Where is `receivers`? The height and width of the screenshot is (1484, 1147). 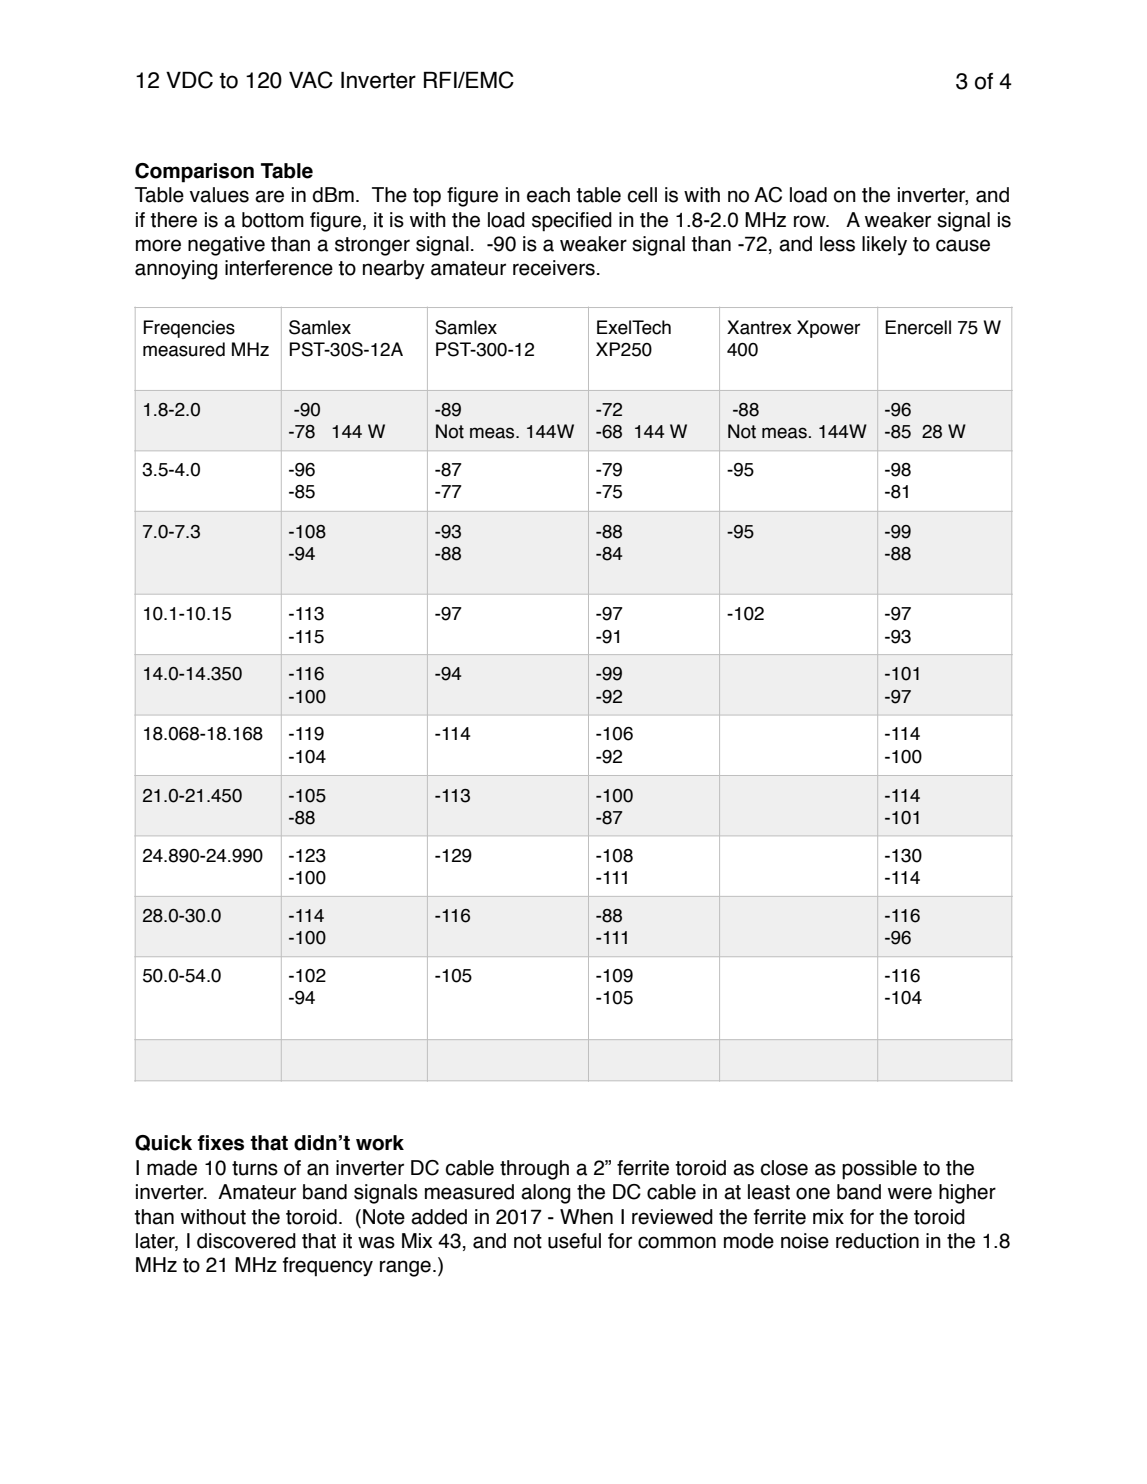
receivers is located at coordinates (554, 268).
